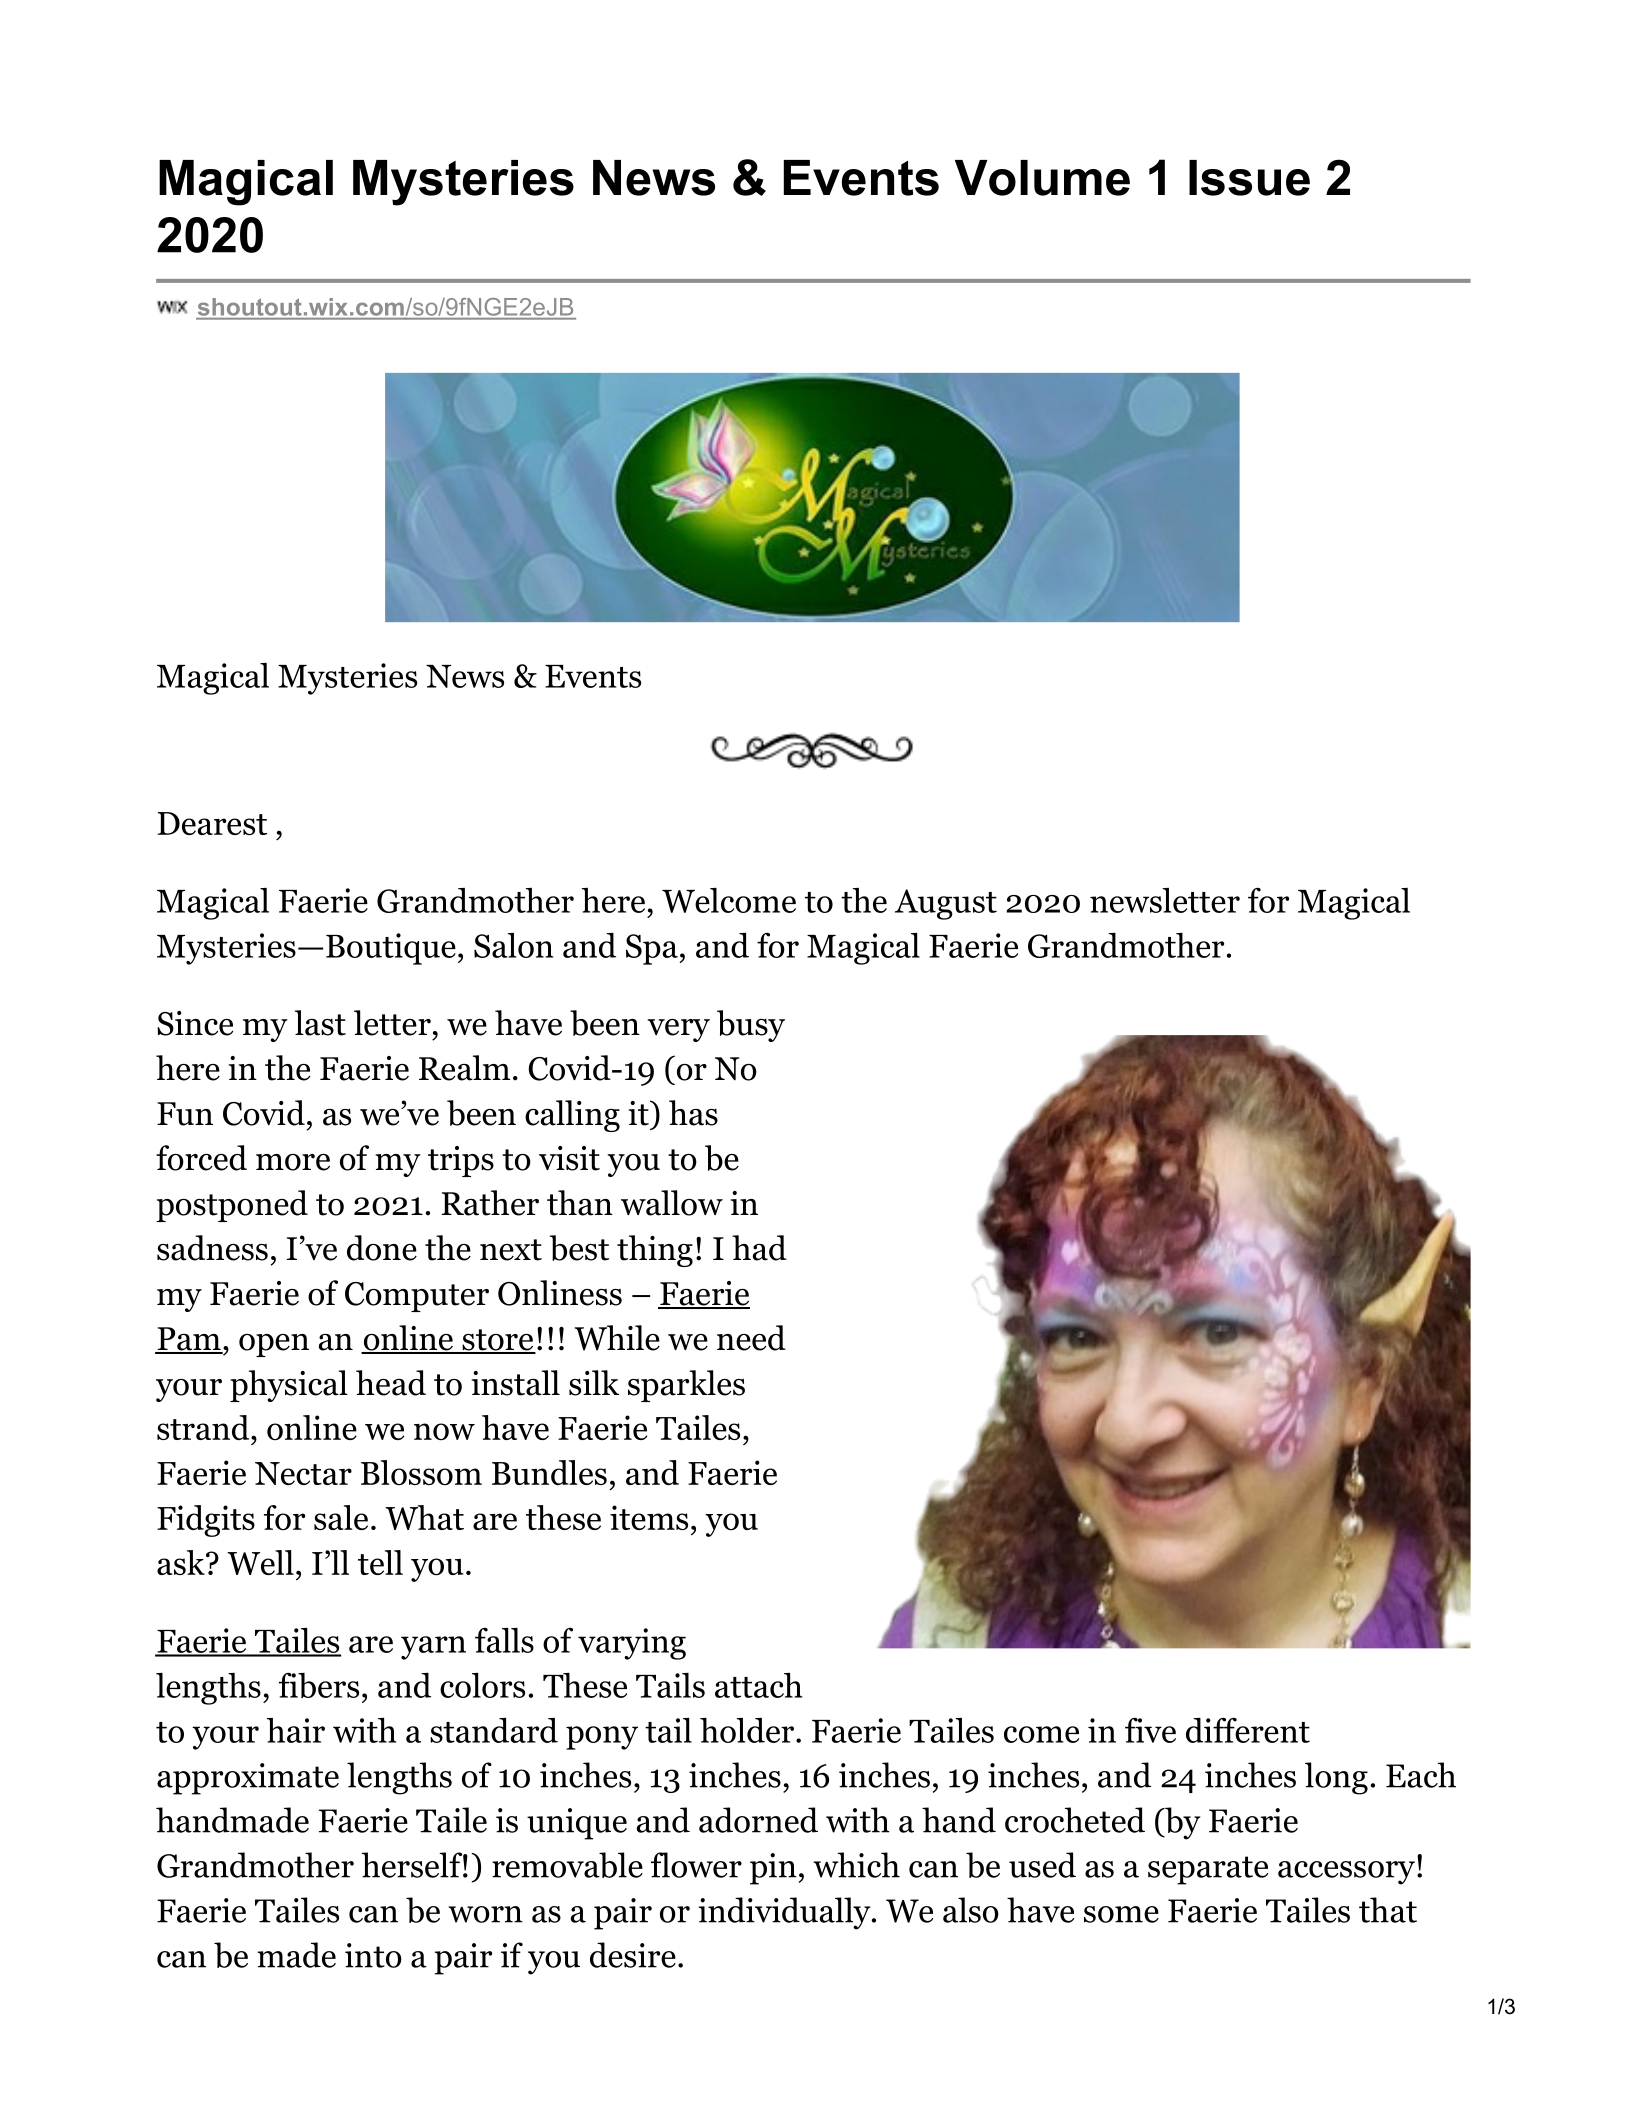 Image resolution: width=1629 pixels, height=2108 pixels. Describe the element at coordinates (751, 1026) in the image. I see `busy` at that location.
